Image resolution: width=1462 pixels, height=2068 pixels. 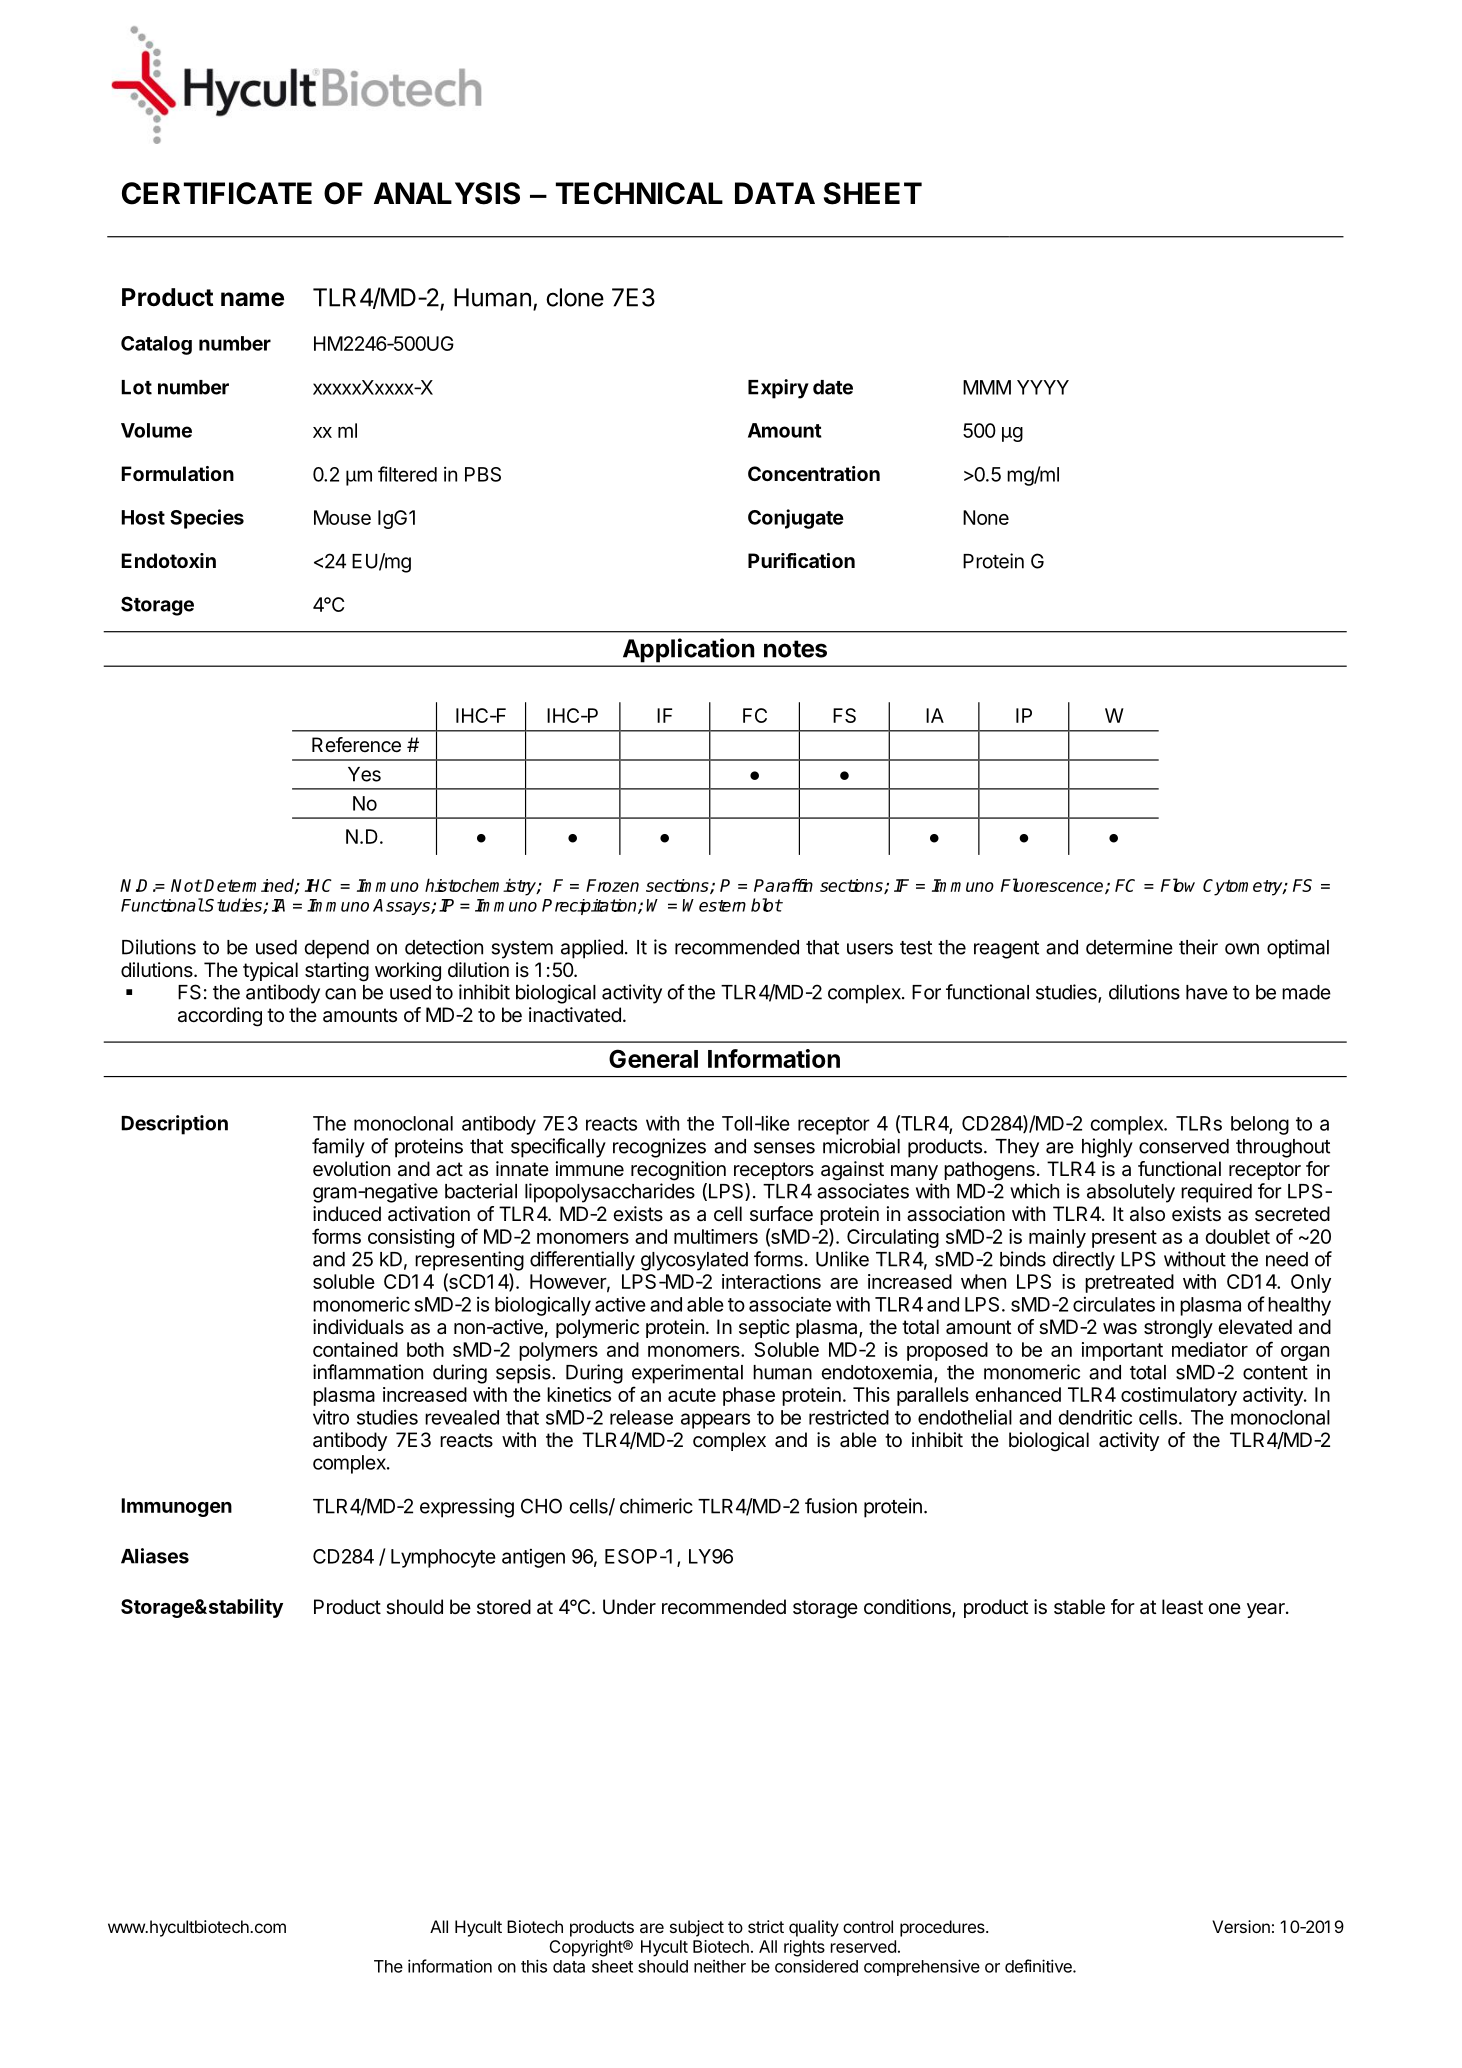 What do you see at coordinates (697, 1928) in the screenshot?
I see `subject` at bounding box center [697, 1928].
